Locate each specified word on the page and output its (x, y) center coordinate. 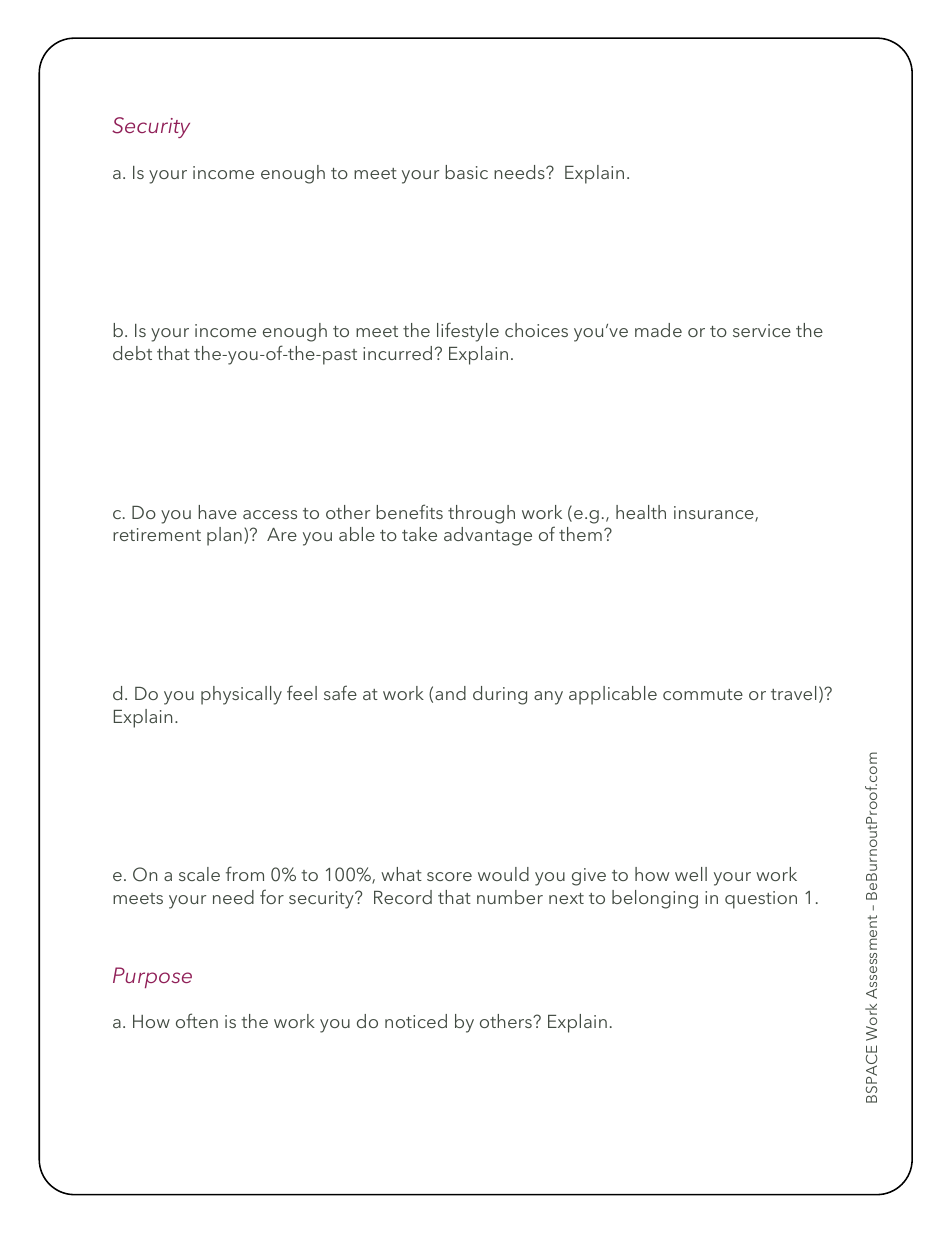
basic (466, 172)
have (217, 512)
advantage (488, 536)
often (197, 1020)
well (691, 874)
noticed (416, 1021)
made (658, 330)
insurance (715, 514)
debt (132, 353)
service (762, 330)
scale (199, 874)
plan (224, 536)
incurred (397, 353)
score (449, 876)
